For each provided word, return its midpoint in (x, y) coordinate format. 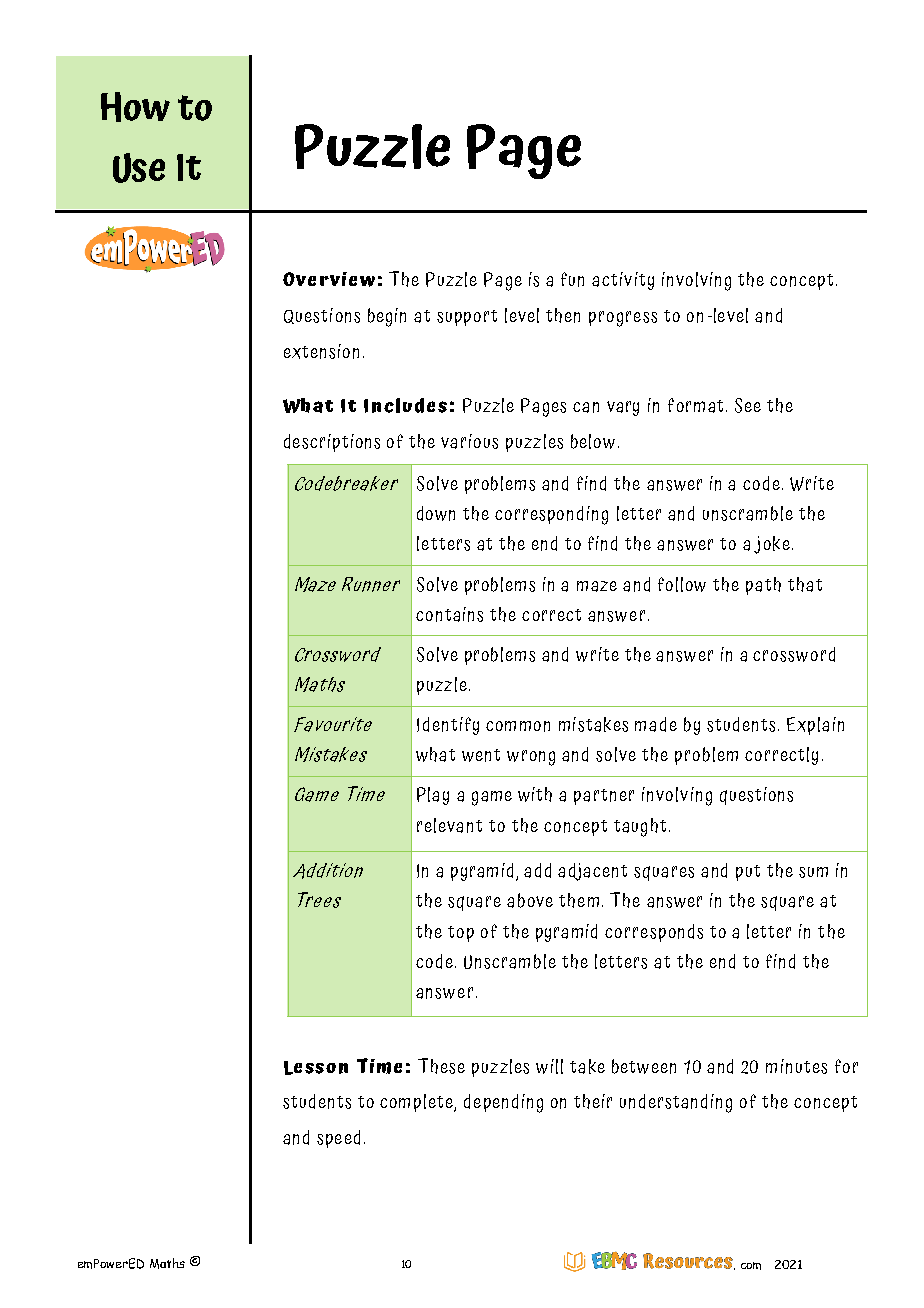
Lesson (316, 1068)
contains (449, 614)
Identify (448, 726)
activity (623, 281)
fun (572, 279)
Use (139, 168)
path (763, 586)
